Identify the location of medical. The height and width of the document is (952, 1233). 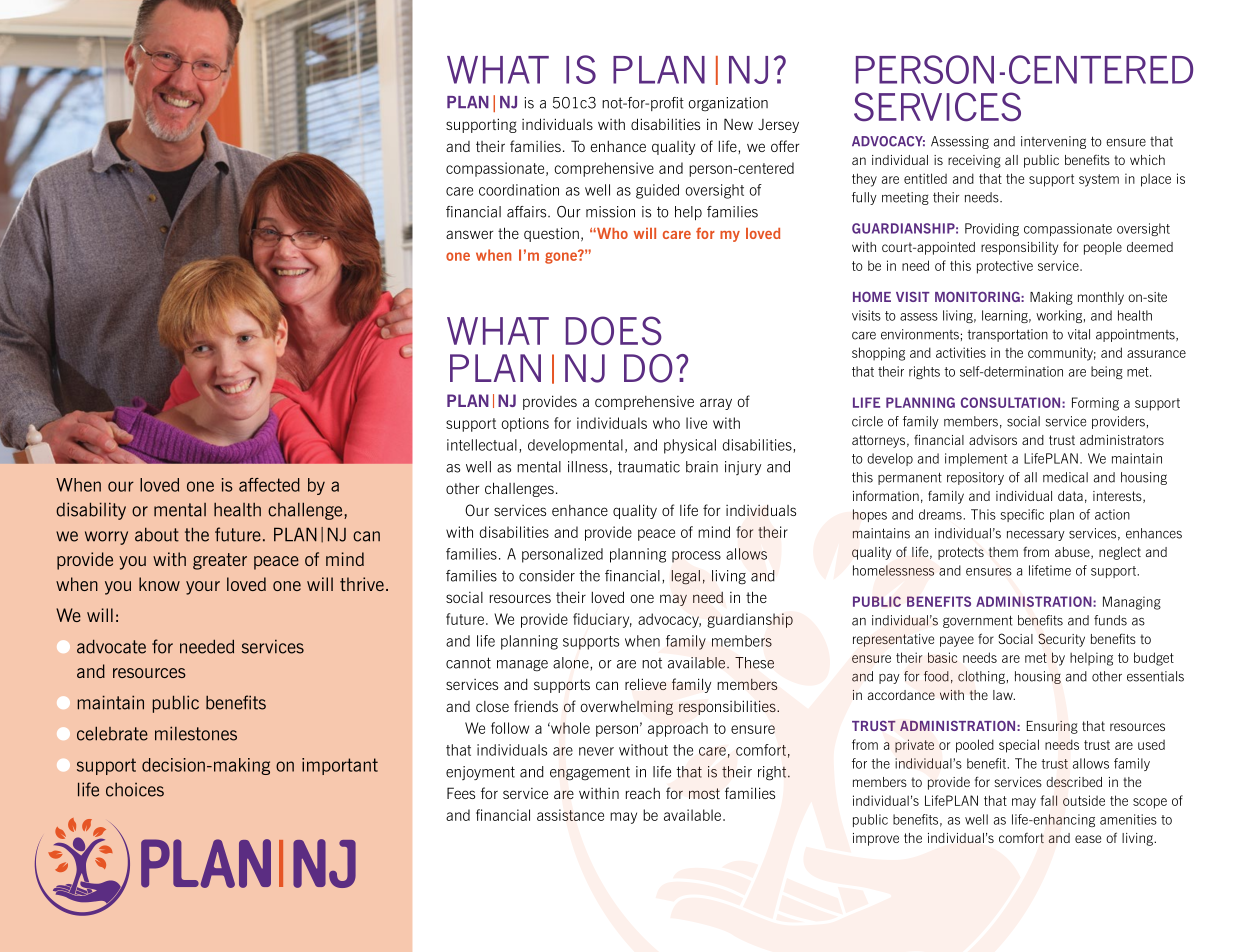
(1065, 477).
